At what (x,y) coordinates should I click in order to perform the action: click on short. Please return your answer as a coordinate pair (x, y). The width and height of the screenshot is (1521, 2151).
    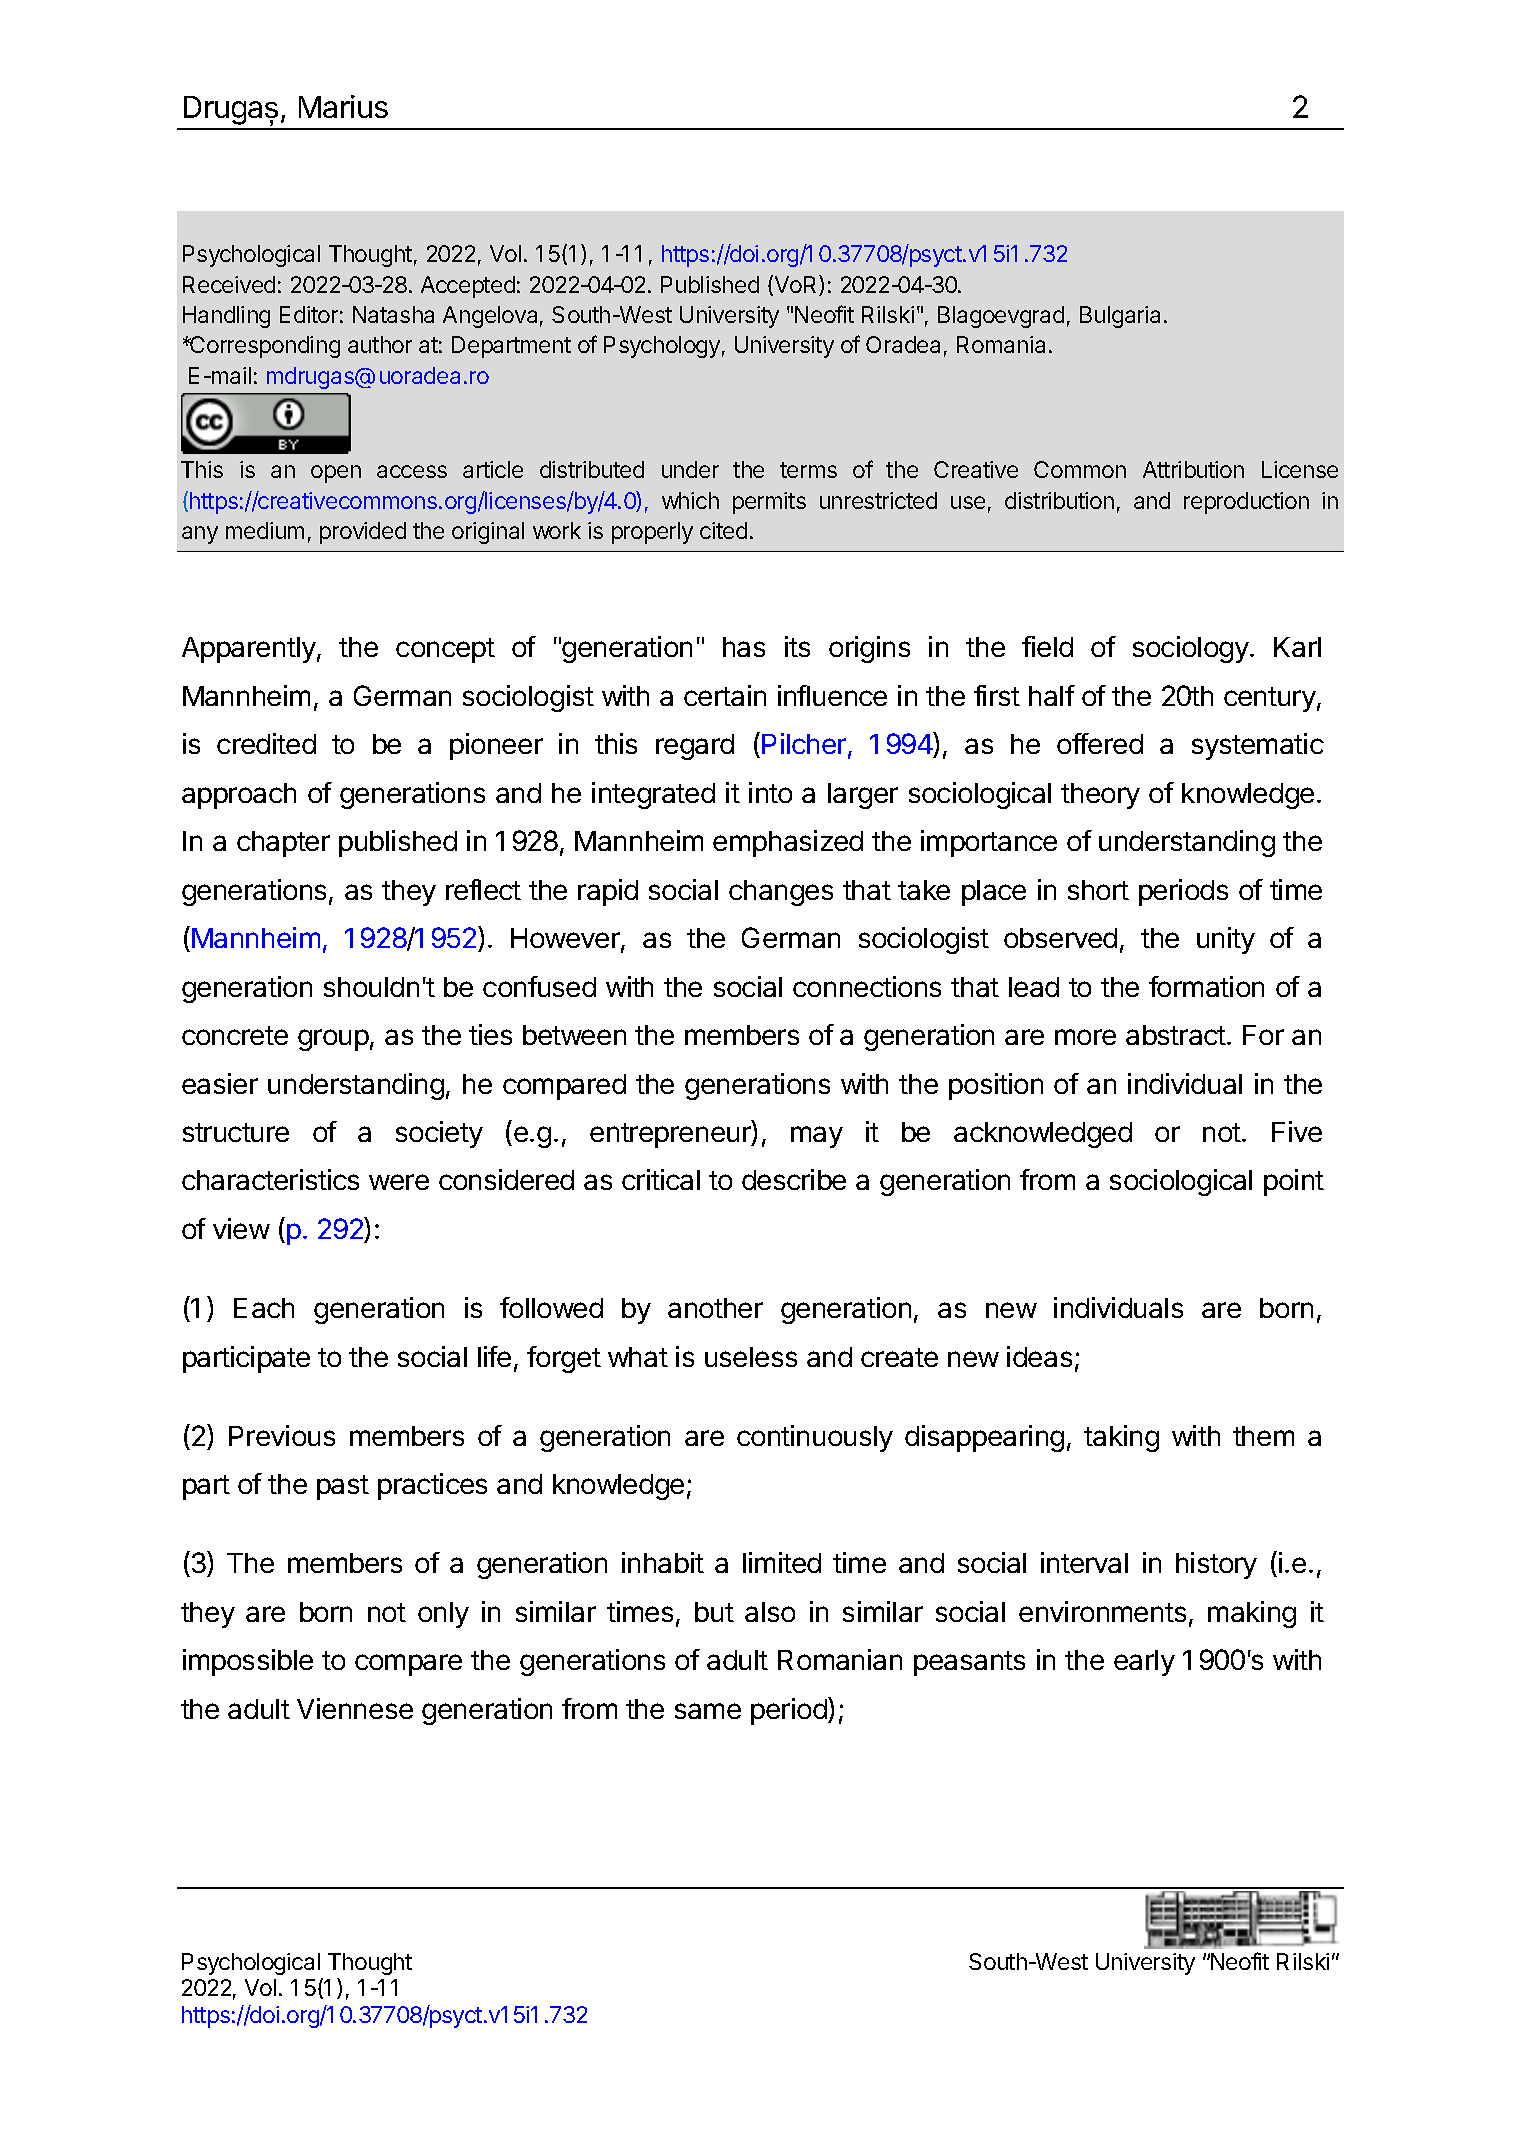
    Looking at the image, I should click on (1098, 890).
